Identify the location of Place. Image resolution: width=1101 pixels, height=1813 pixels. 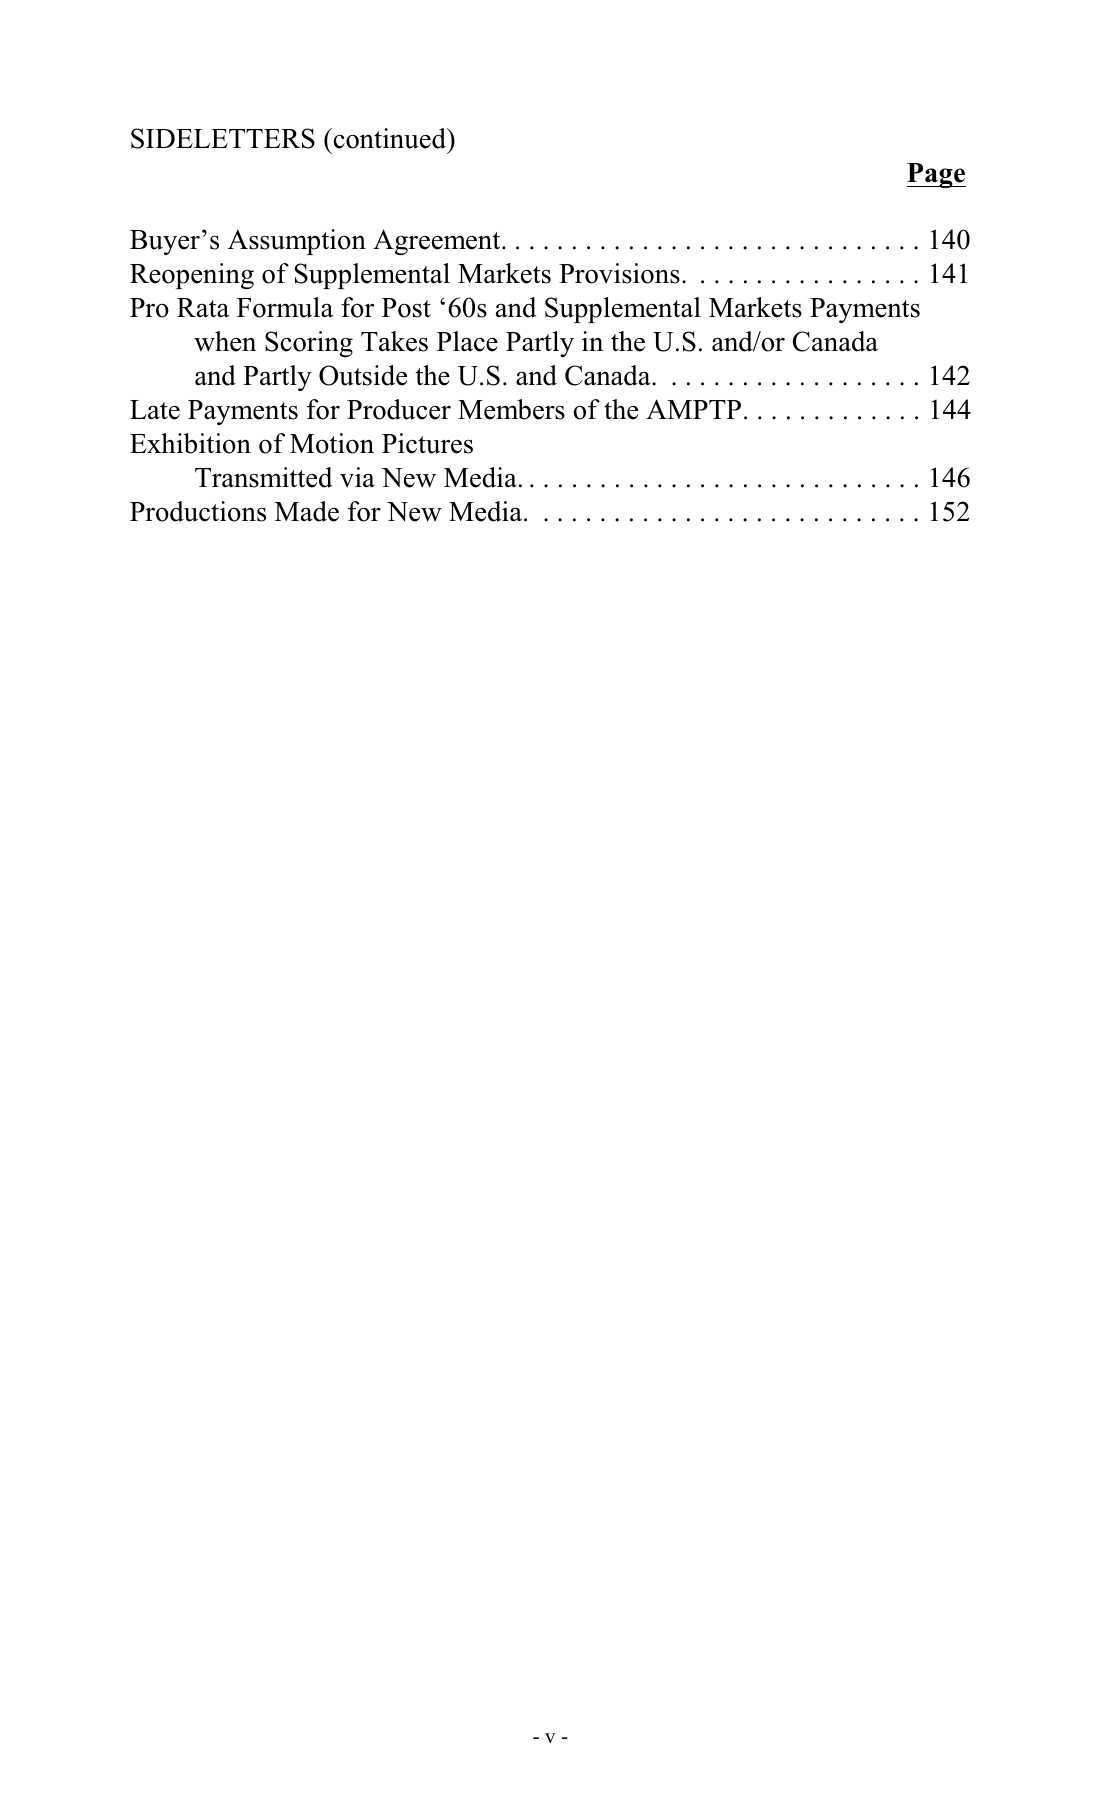
(467, 341).
